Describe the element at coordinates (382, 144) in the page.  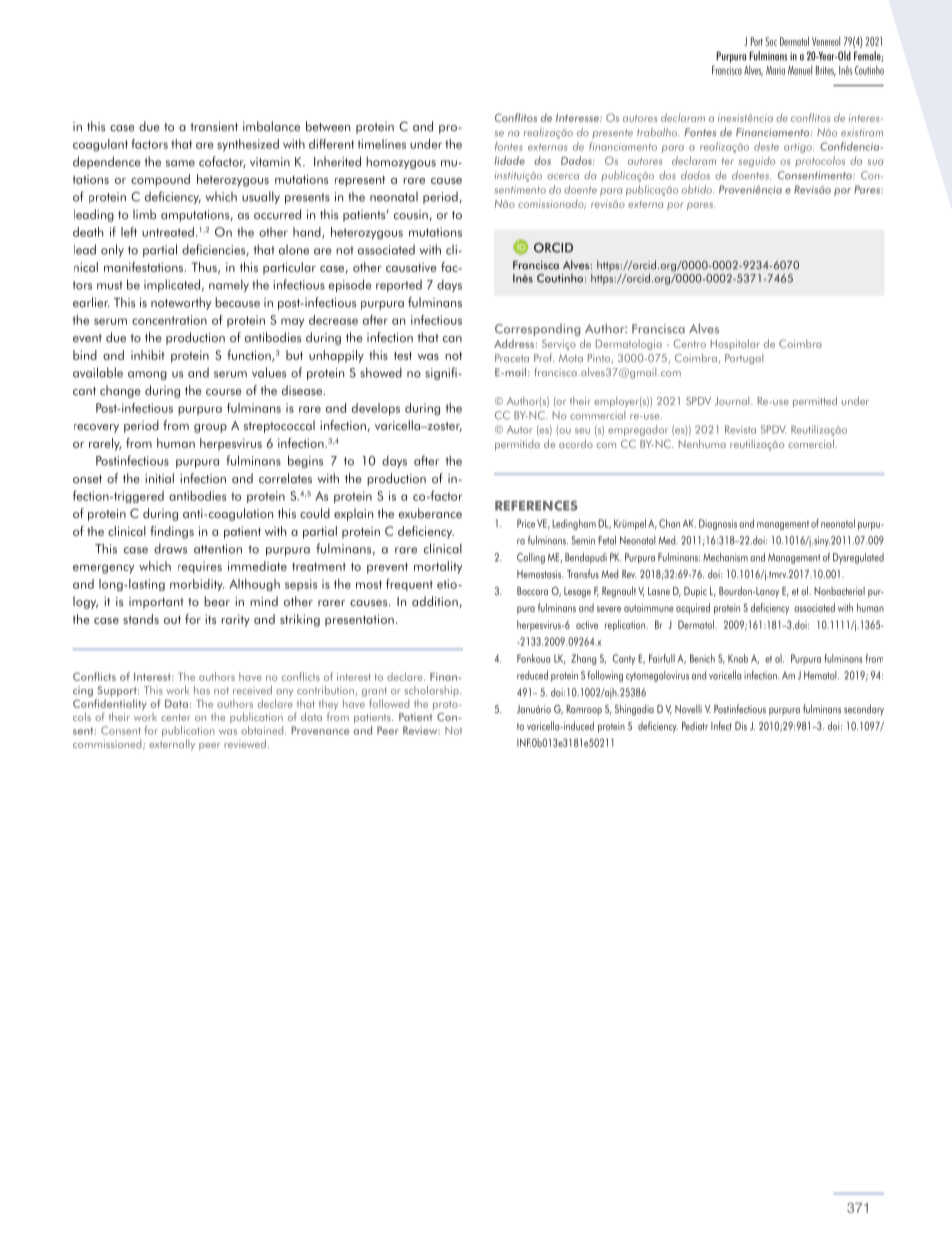
I see `timelines` at that location.
